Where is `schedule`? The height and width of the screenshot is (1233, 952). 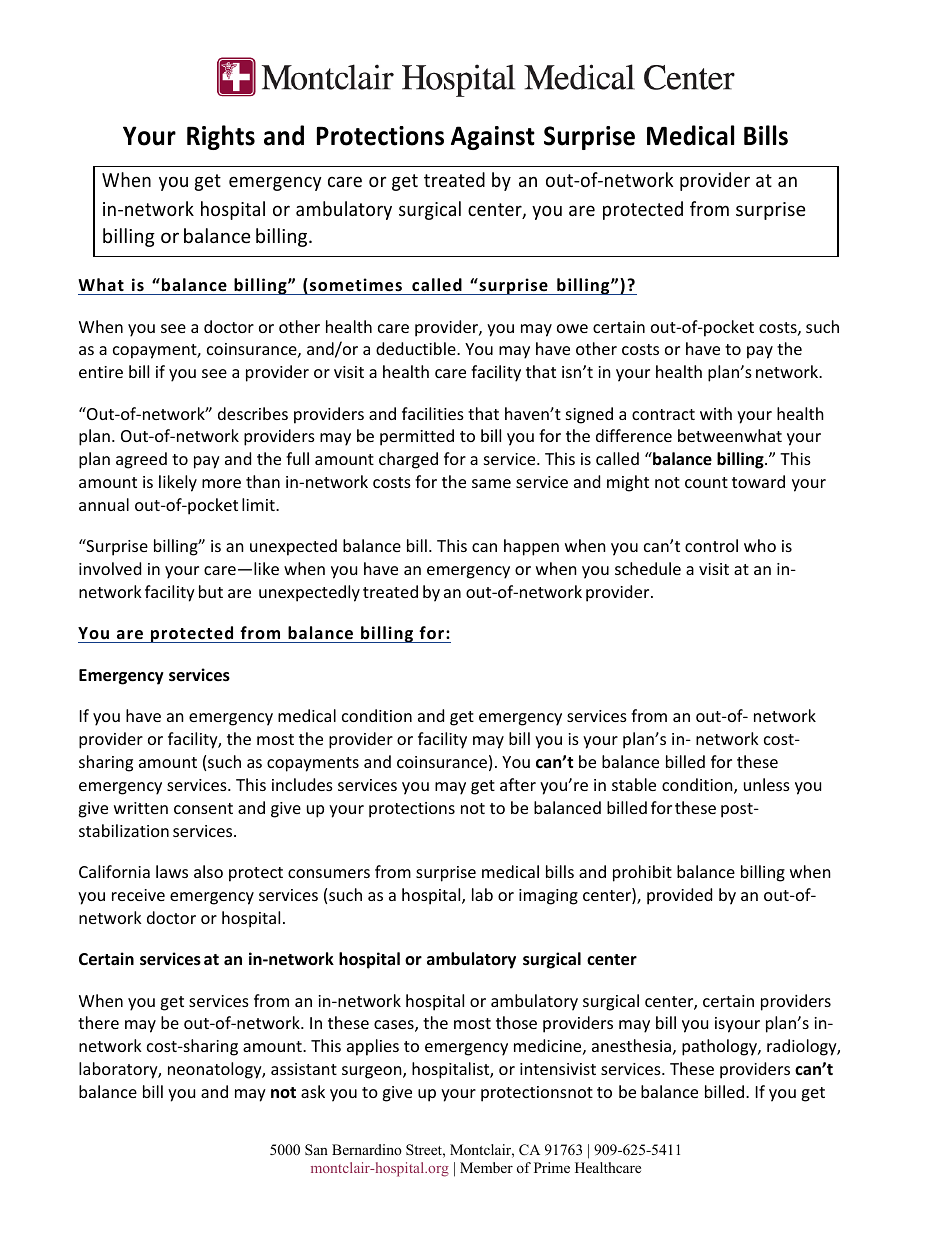 schedule is located at coordinates (648, 568).
